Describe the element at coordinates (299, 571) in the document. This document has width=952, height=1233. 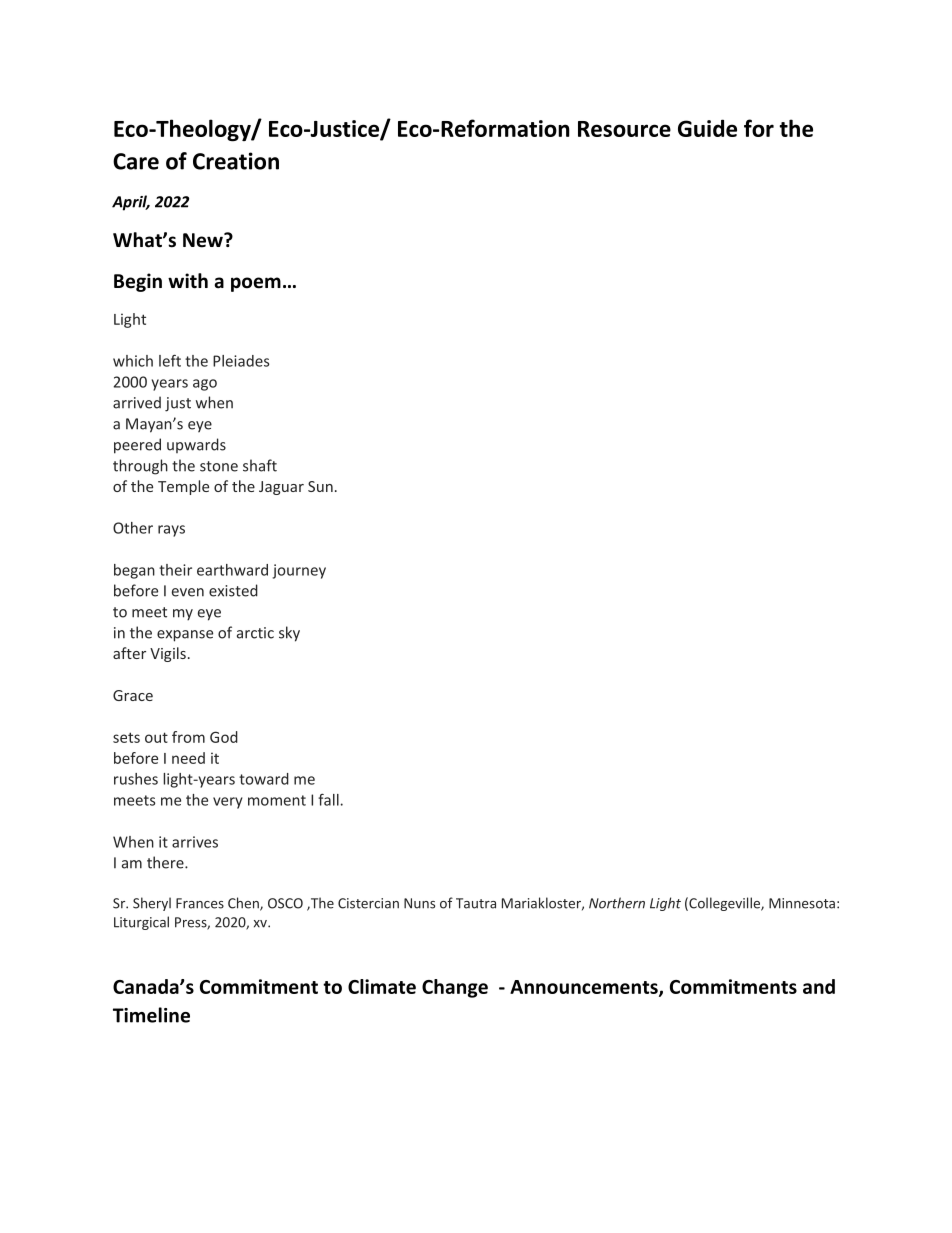
I see `journey` at that location.
